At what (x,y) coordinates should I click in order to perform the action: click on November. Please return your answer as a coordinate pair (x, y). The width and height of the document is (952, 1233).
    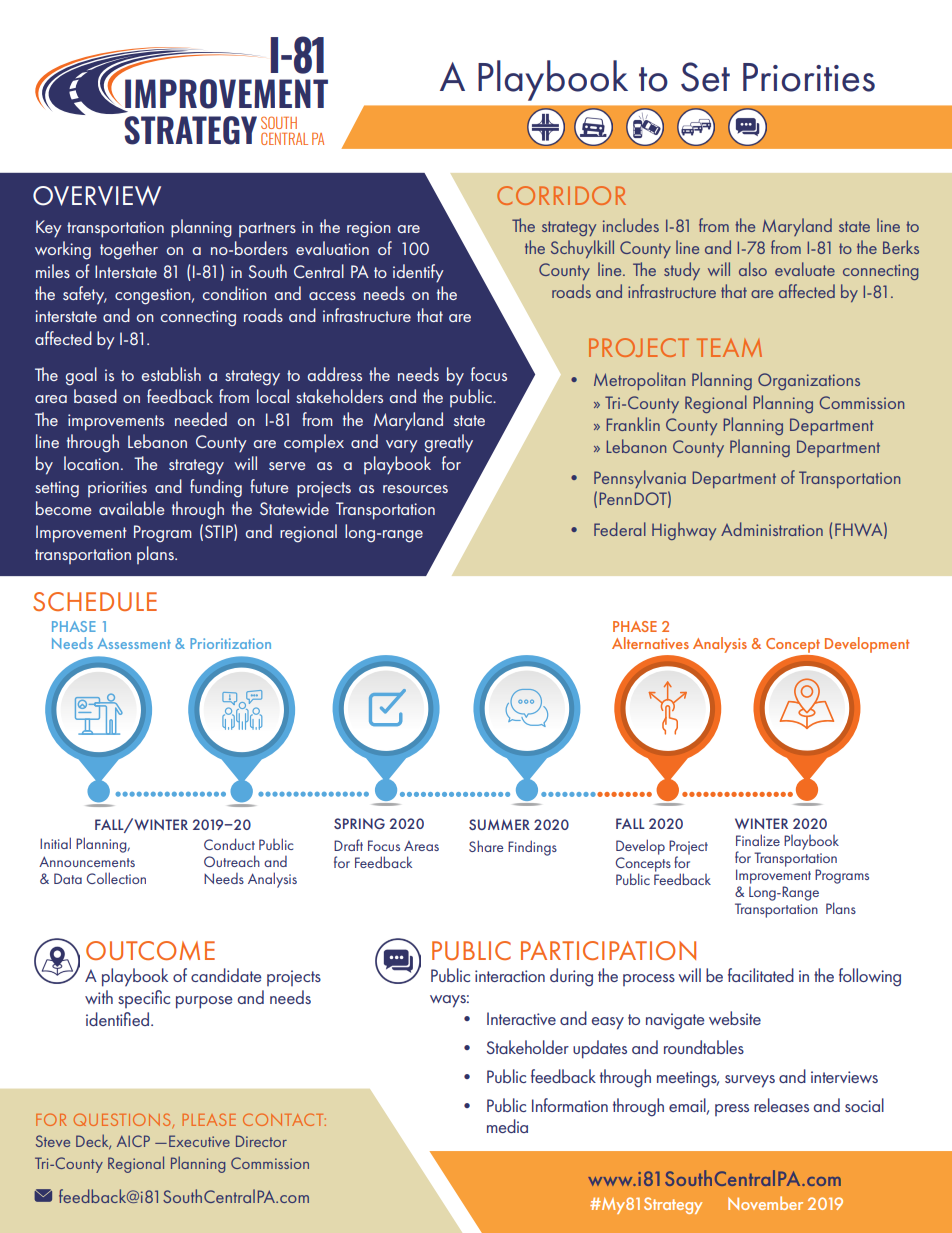
    Looking at the image, I should click on (765, 1203).
